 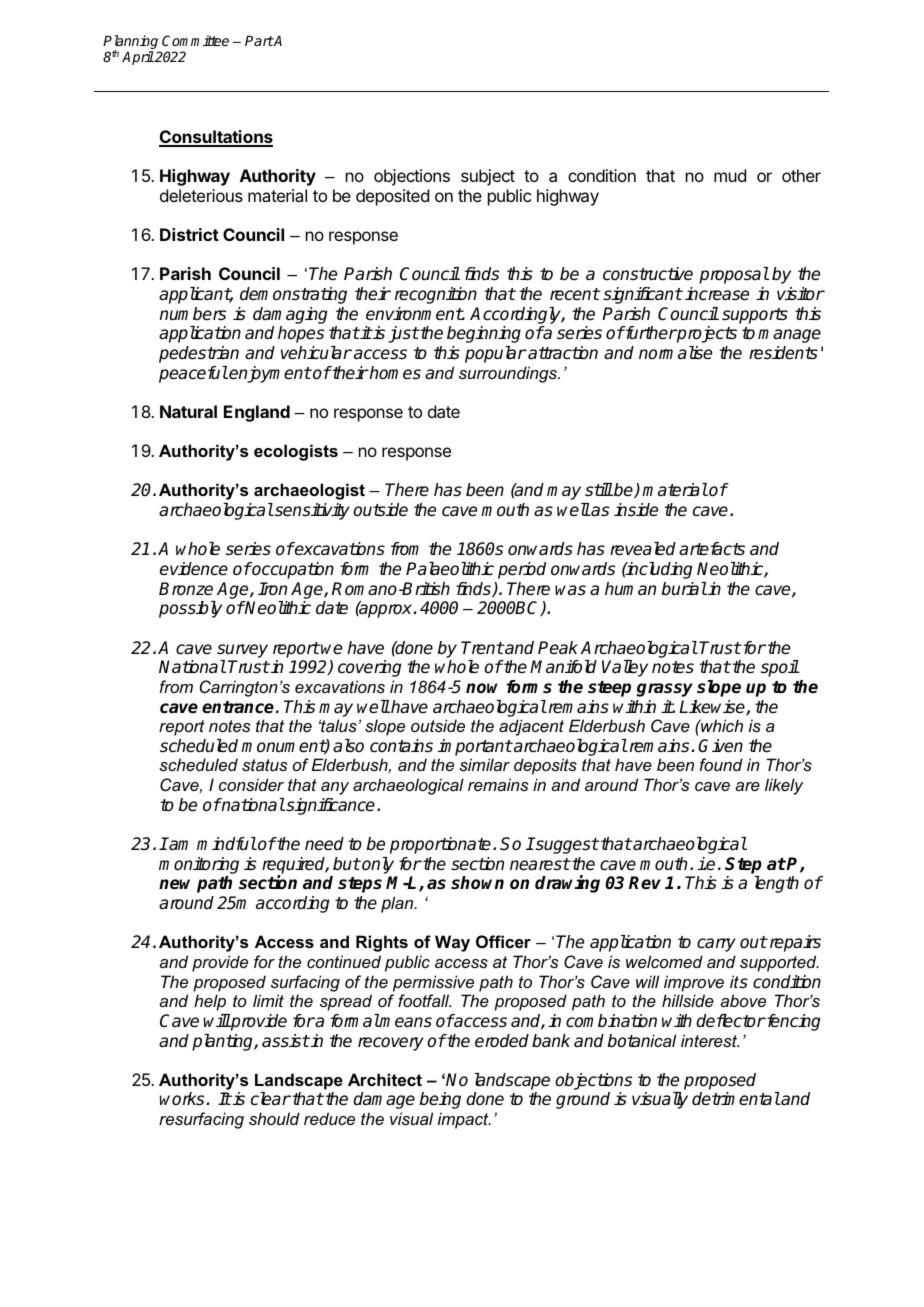 What do you see at coordinates (195, 40) in the screenshot?
I see `Committee` at bounding box center [195, 40].
